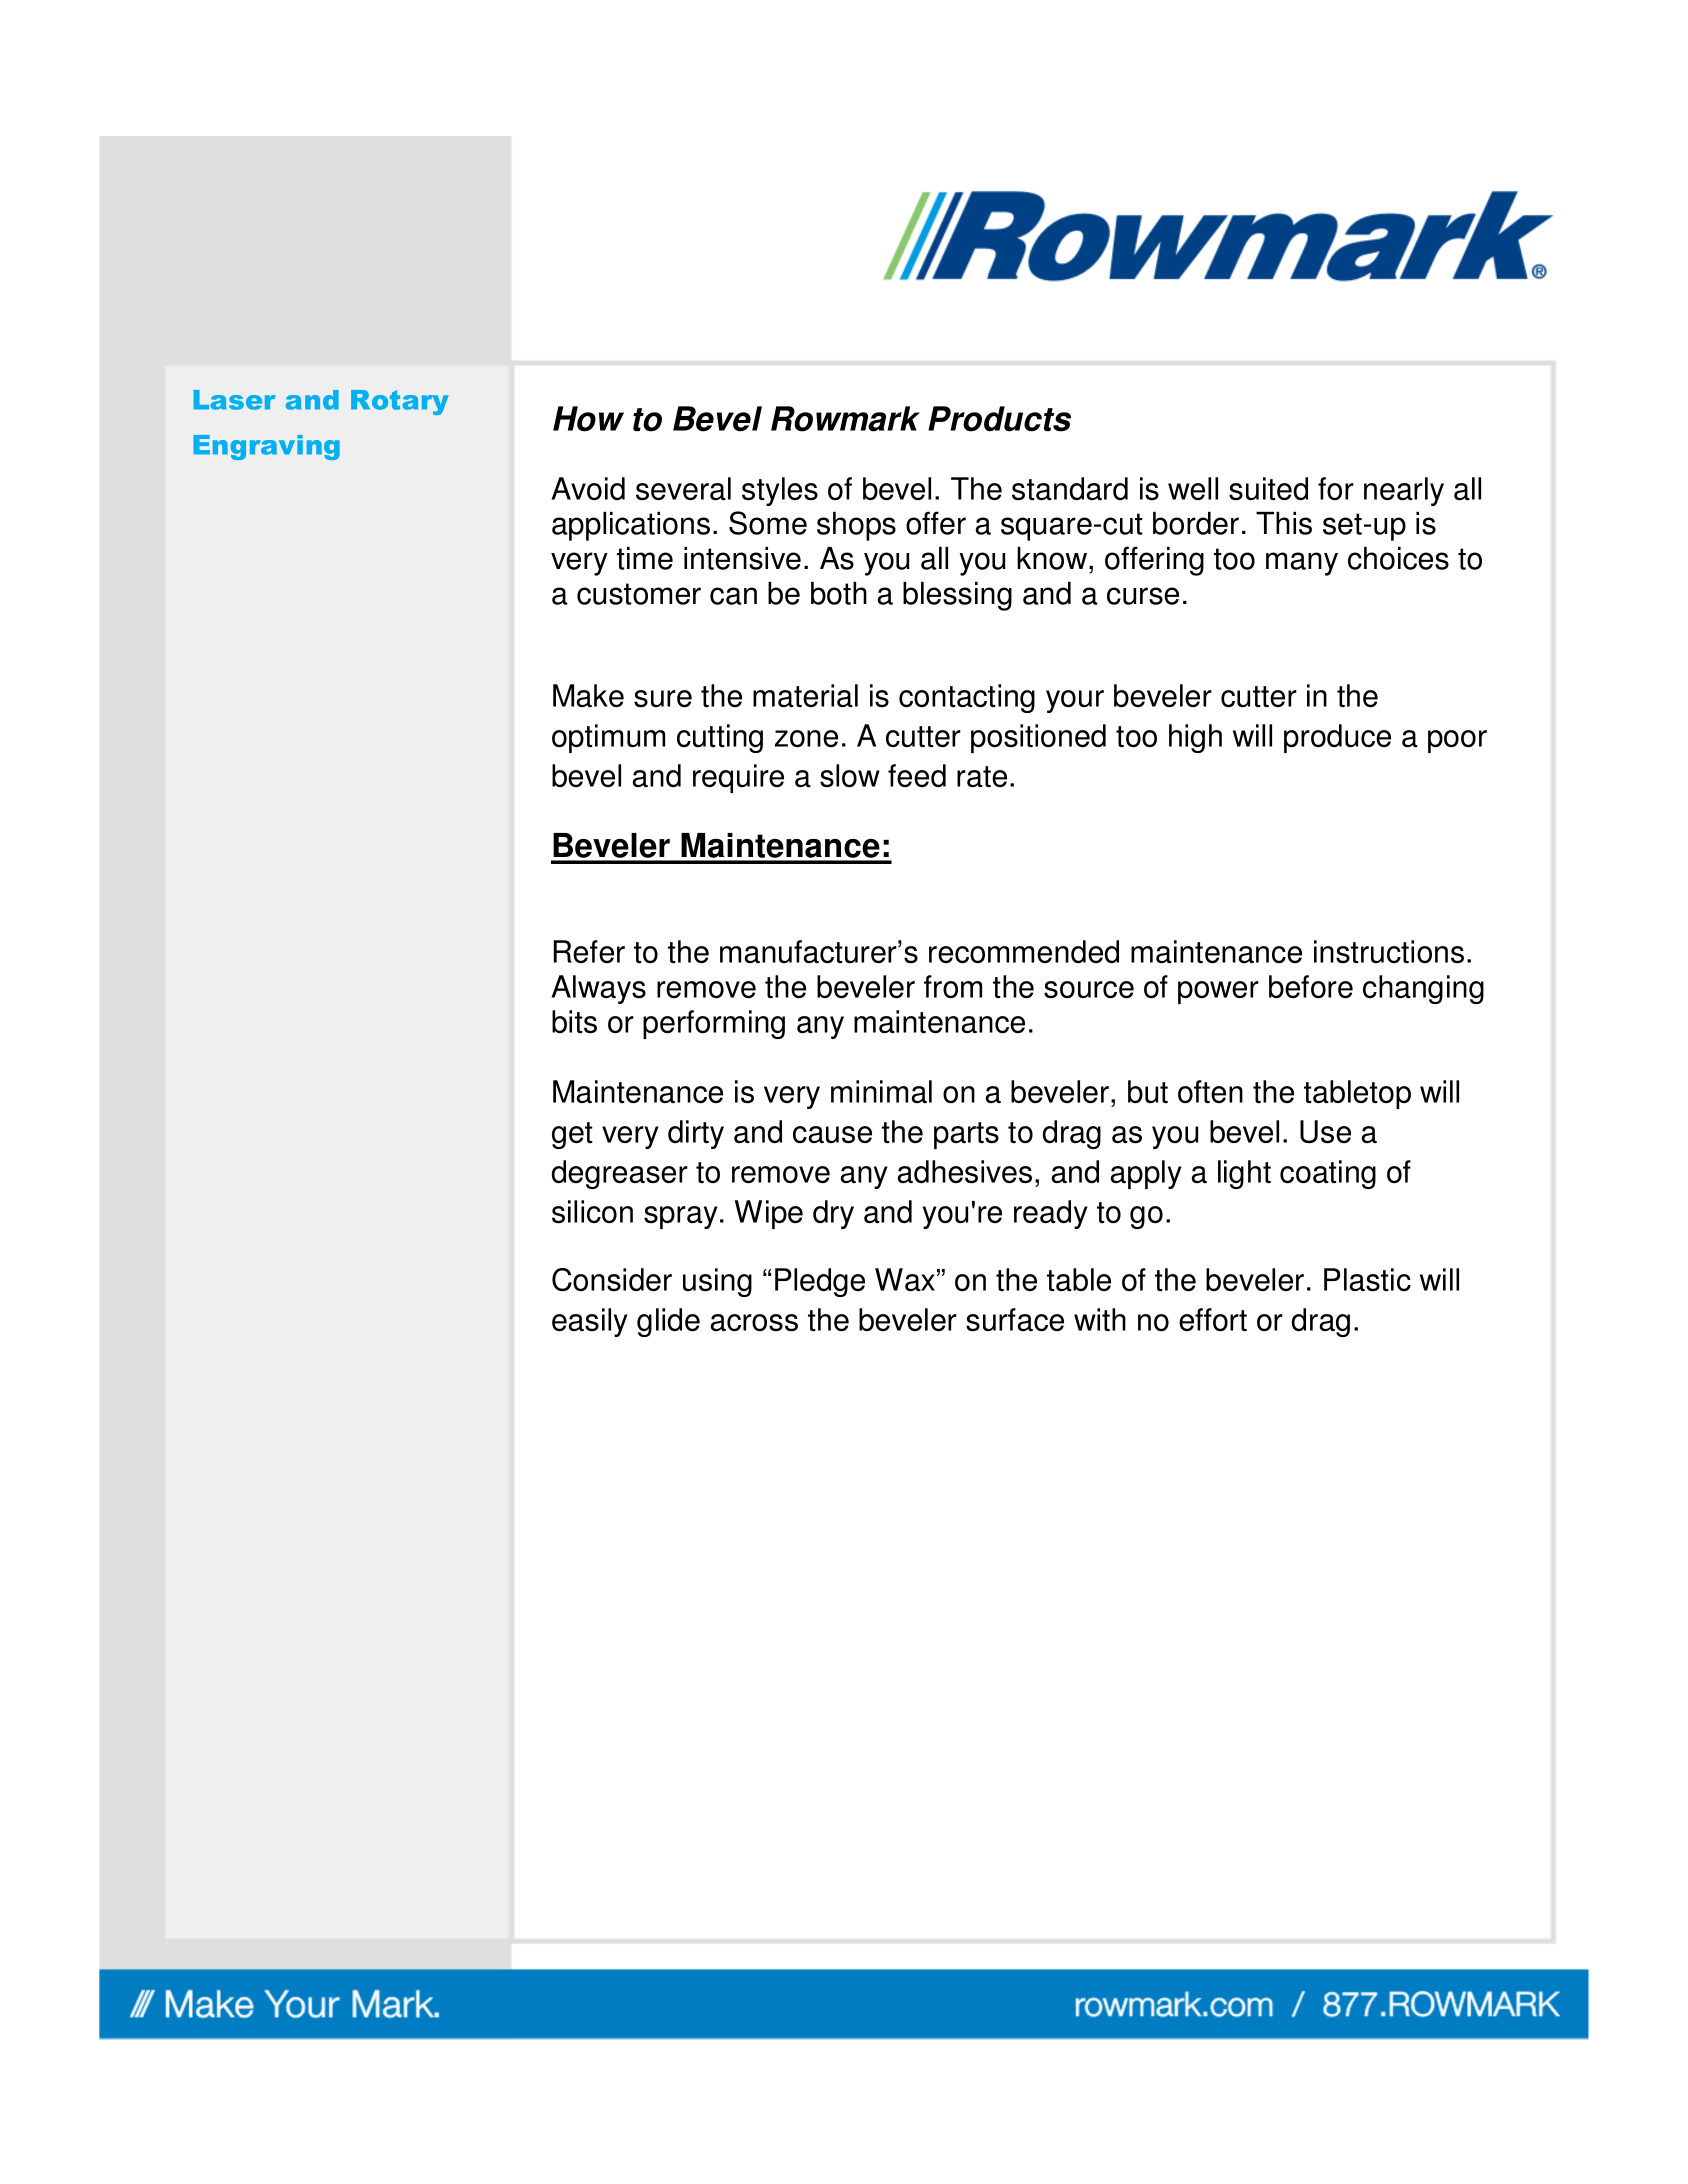 The image size is (1688, 2184). I want to click on curse, so click(1143, 596).
